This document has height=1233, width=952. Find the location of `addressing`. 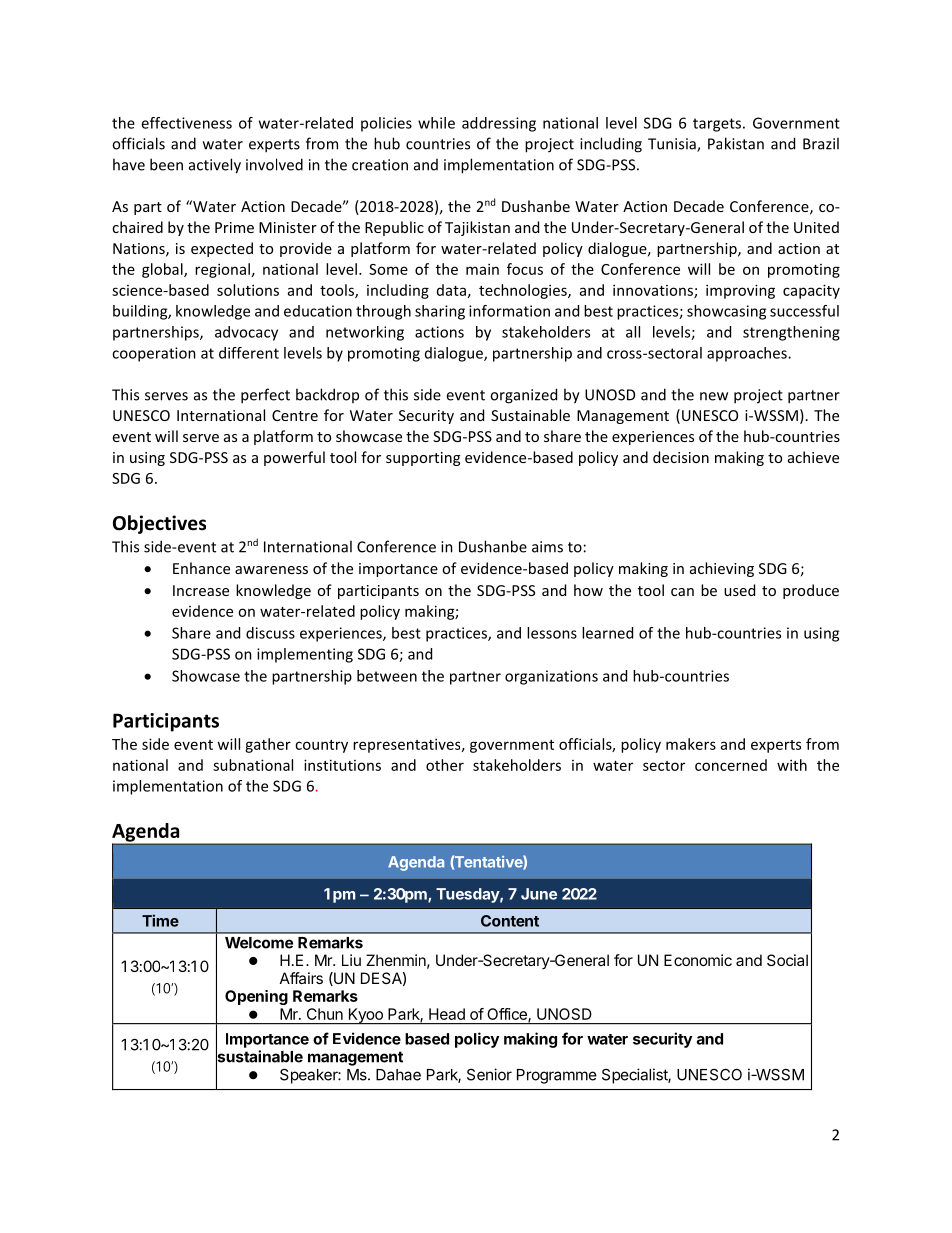

addressing is located at coordinates (499, 124).
